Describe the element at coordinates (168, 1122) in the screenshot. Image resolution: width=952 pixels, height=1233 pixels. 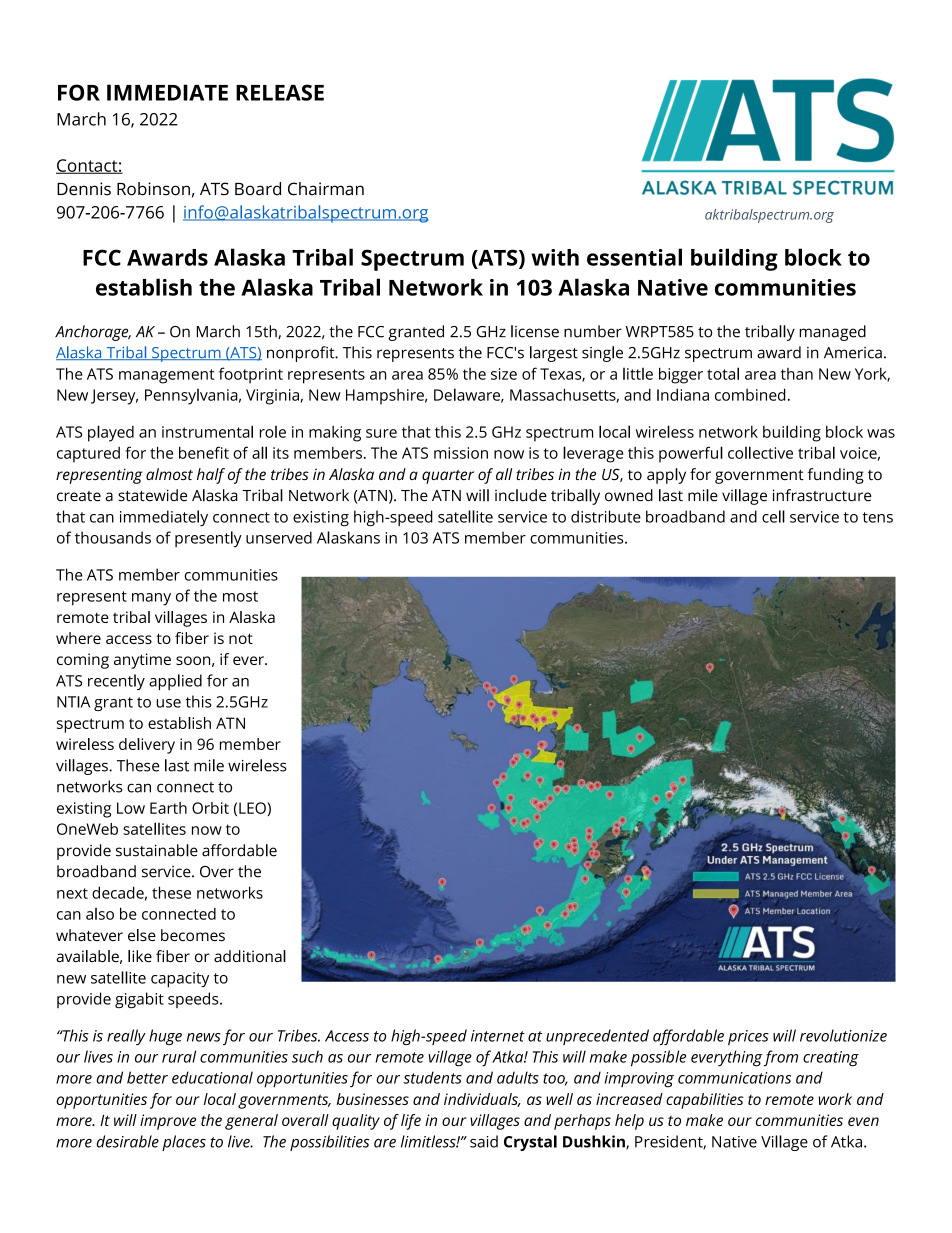
I see `improve` at that location.
